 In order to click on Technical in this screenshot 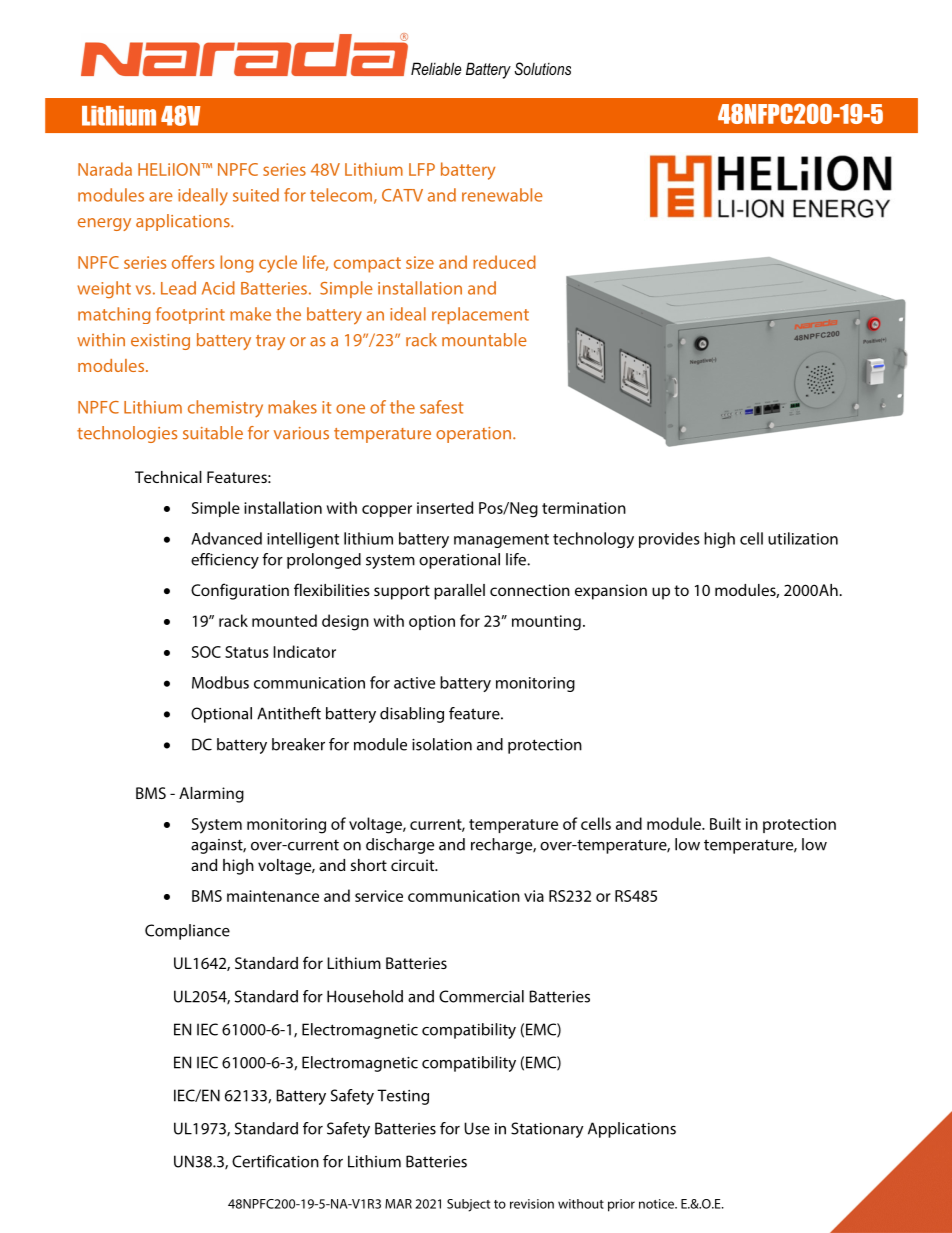, I will do `click(168, 477)`.
